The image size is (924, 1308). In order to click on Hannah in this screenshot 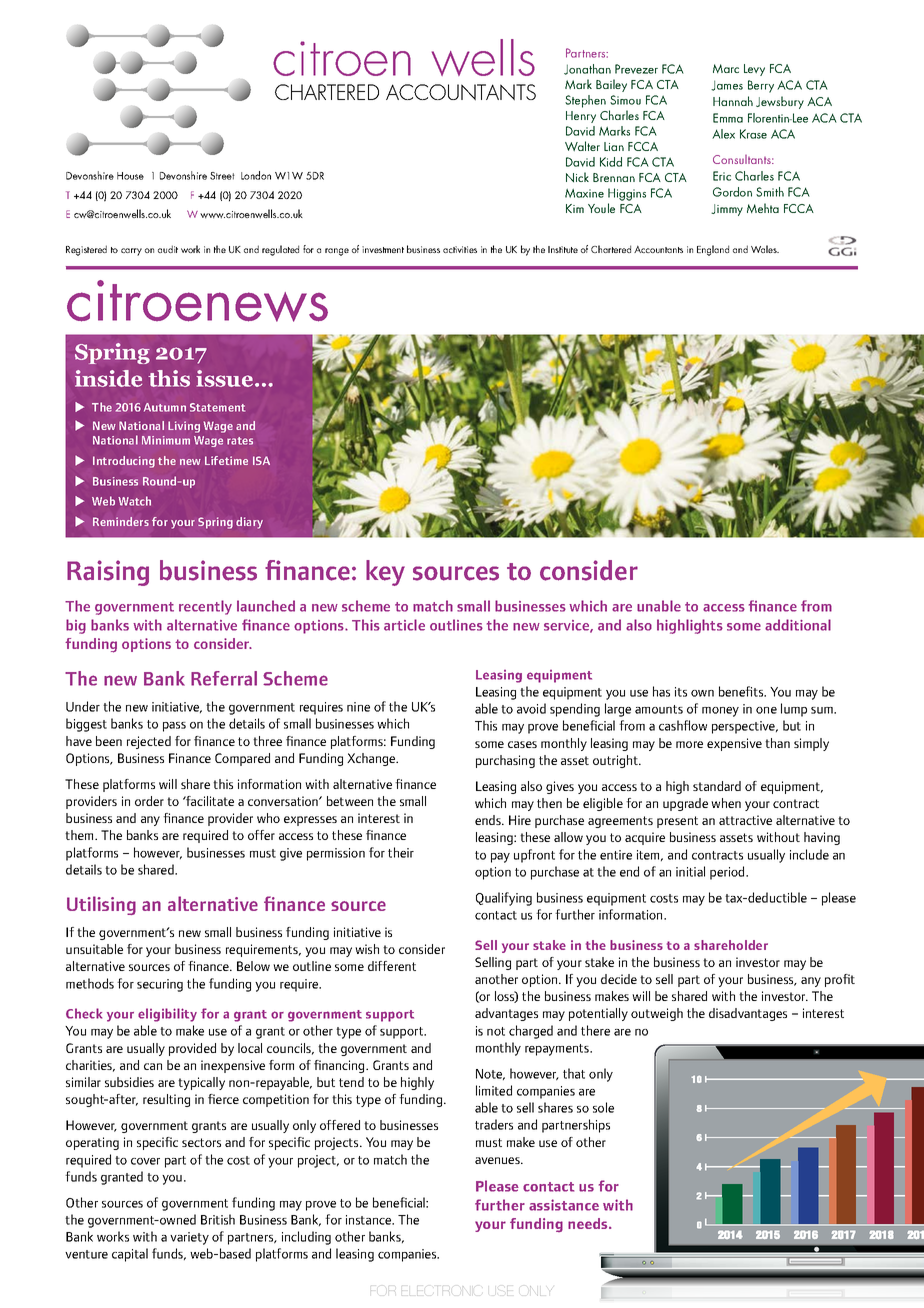, I will do `click(733, 101)`.
